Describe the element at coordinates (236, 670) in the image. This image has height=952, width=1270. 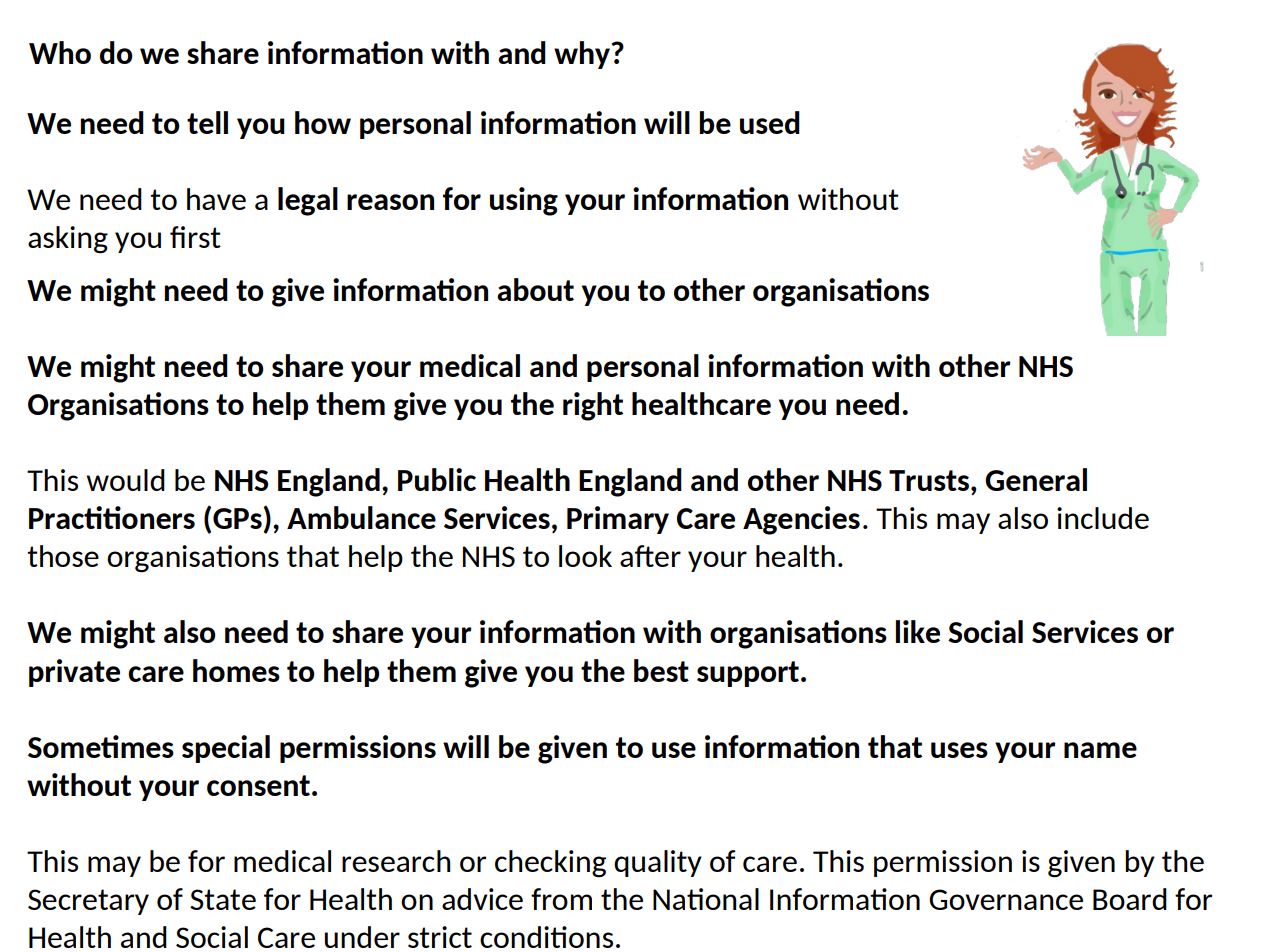
I see `homes` at that location.
